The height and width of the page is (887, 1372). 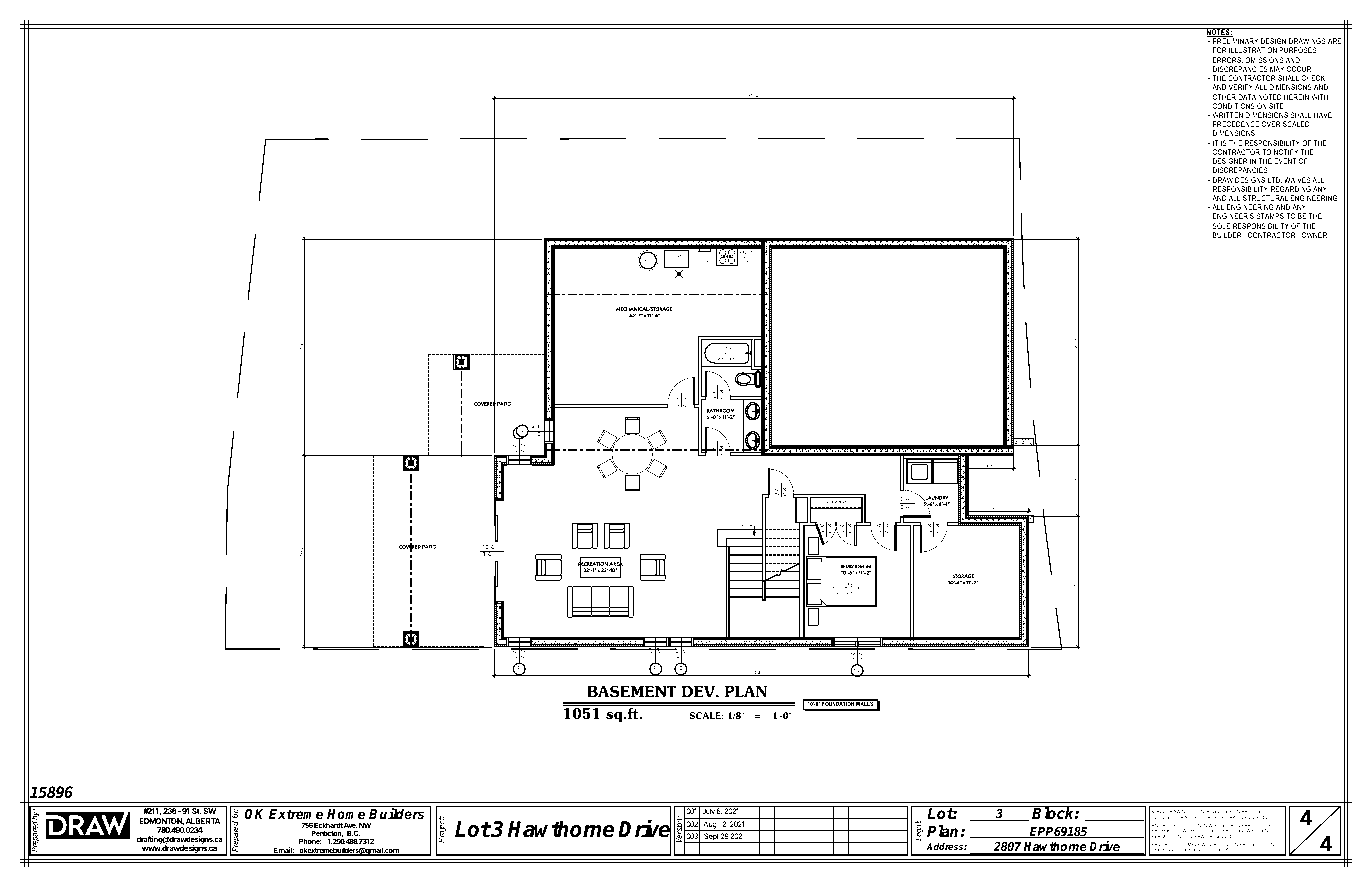 What do you see at coordinates (1224, 97) in the page?
I see `OTHER` at bounding box center [1224, 97].
